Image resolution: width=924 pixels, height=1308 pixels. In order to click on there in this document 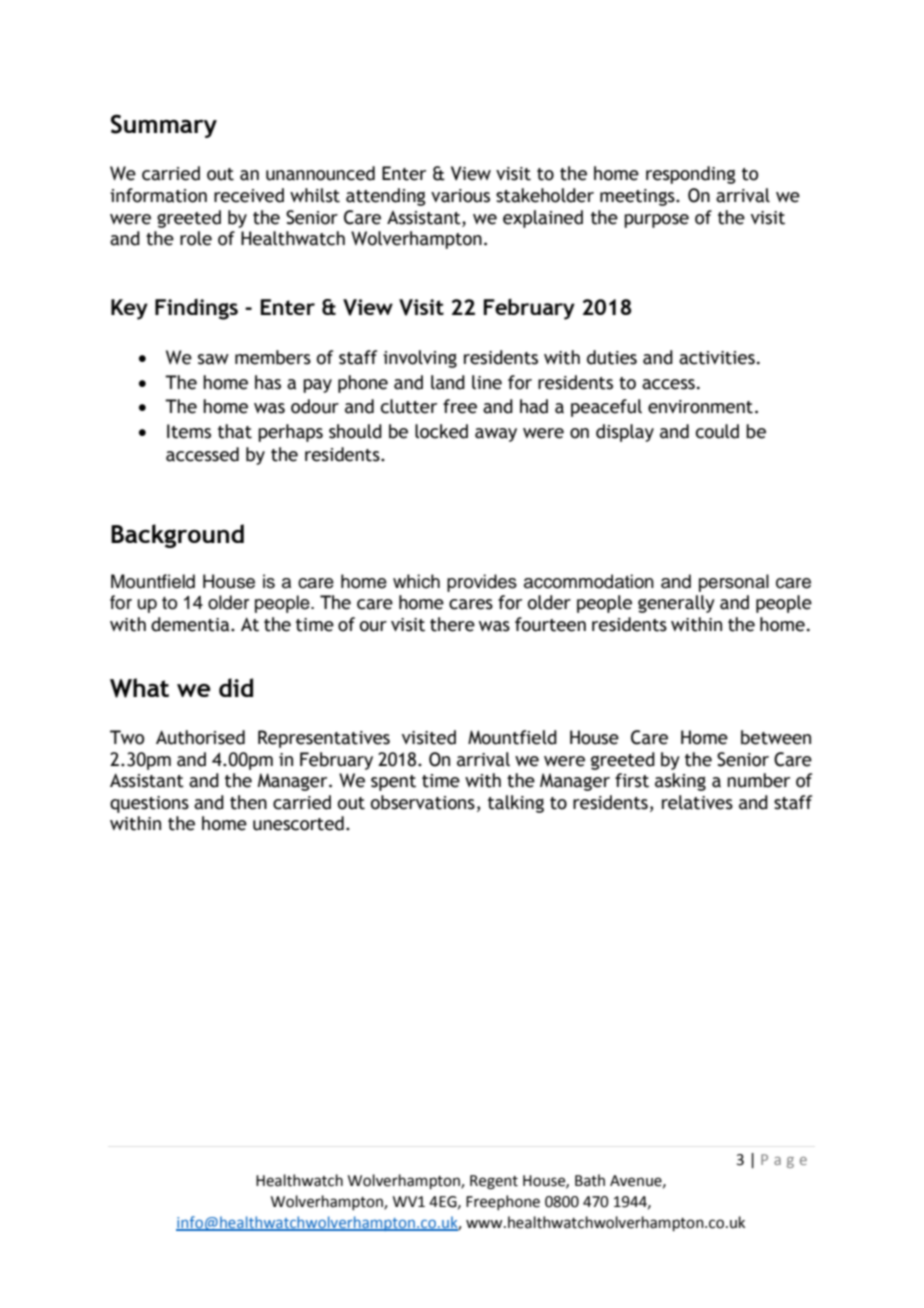, I will do `click(452, 624)`.
